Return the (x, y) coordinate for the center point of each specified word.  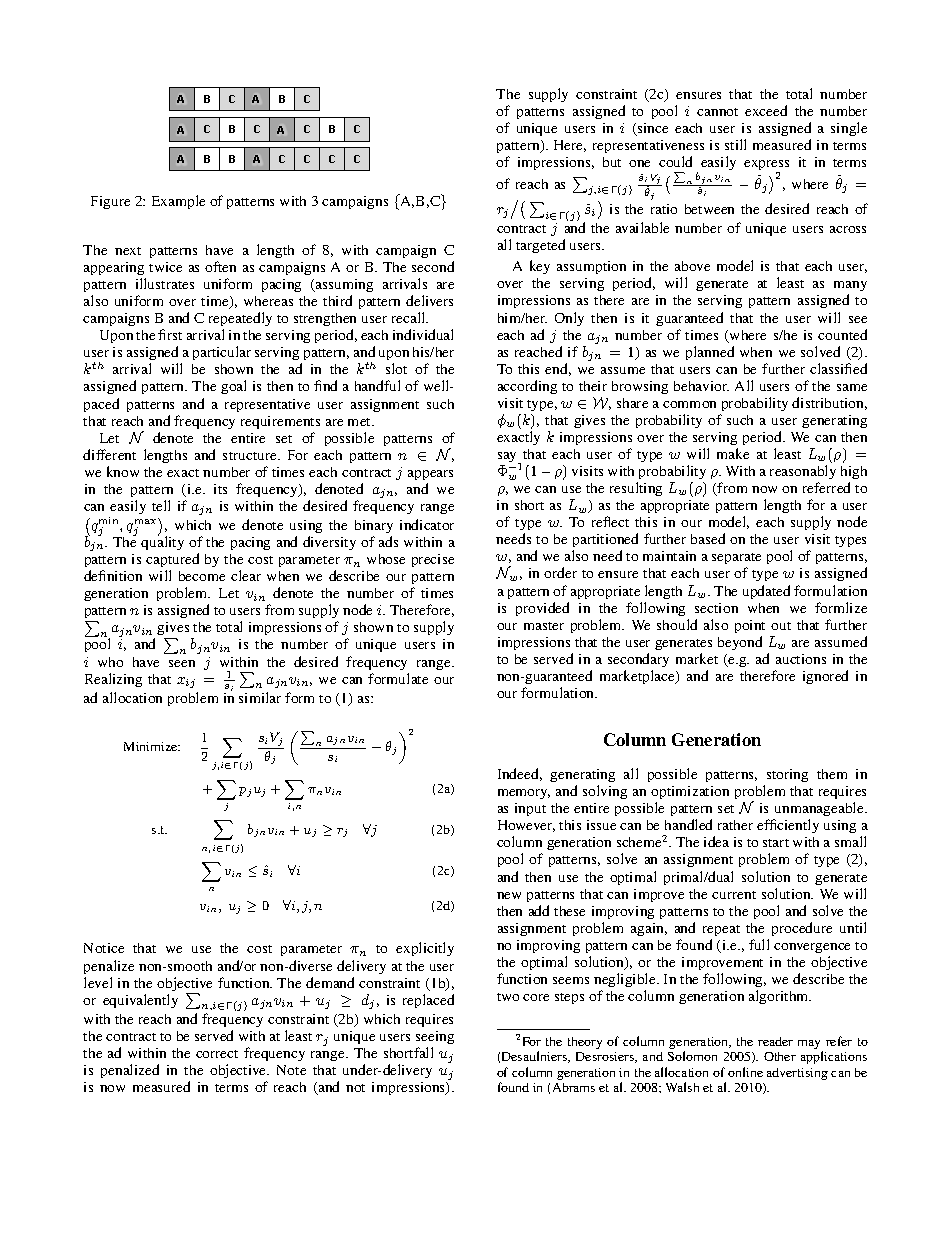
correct (217, 1054)
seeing (435, 1039)
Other (780, 1056)
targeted (540, 246)
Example (178, 202)
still (735, 144)
